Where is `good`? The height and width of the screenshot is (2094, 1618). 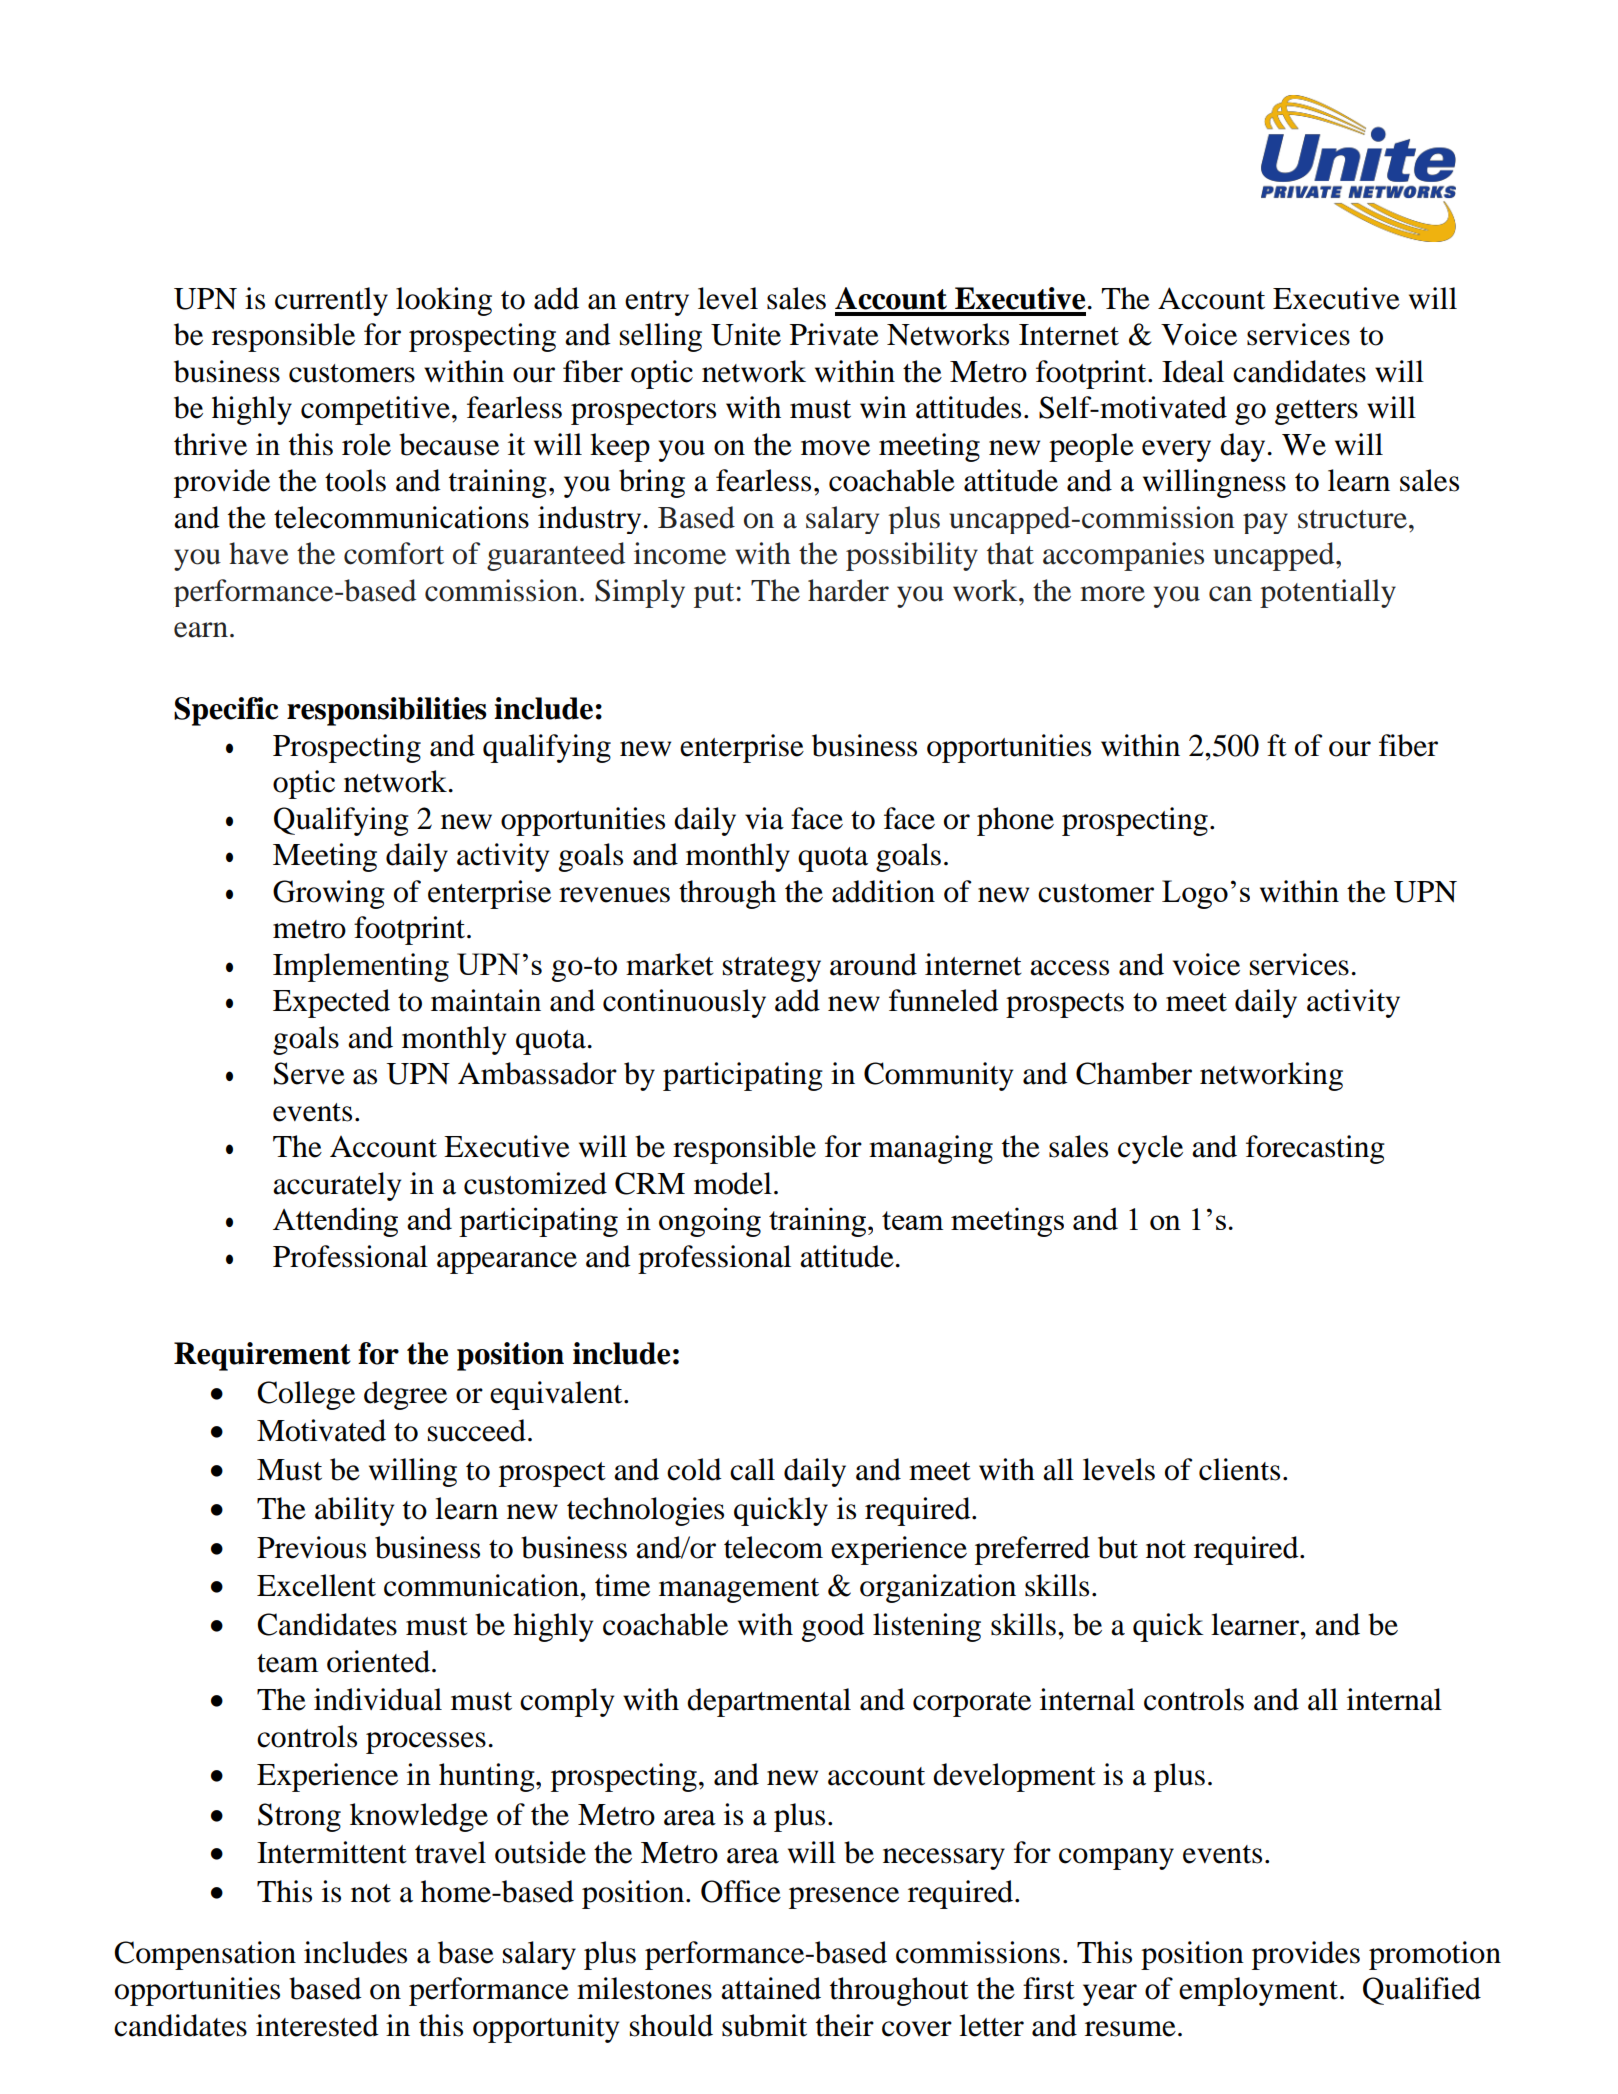 good is located at coordinates (833, 1627).
